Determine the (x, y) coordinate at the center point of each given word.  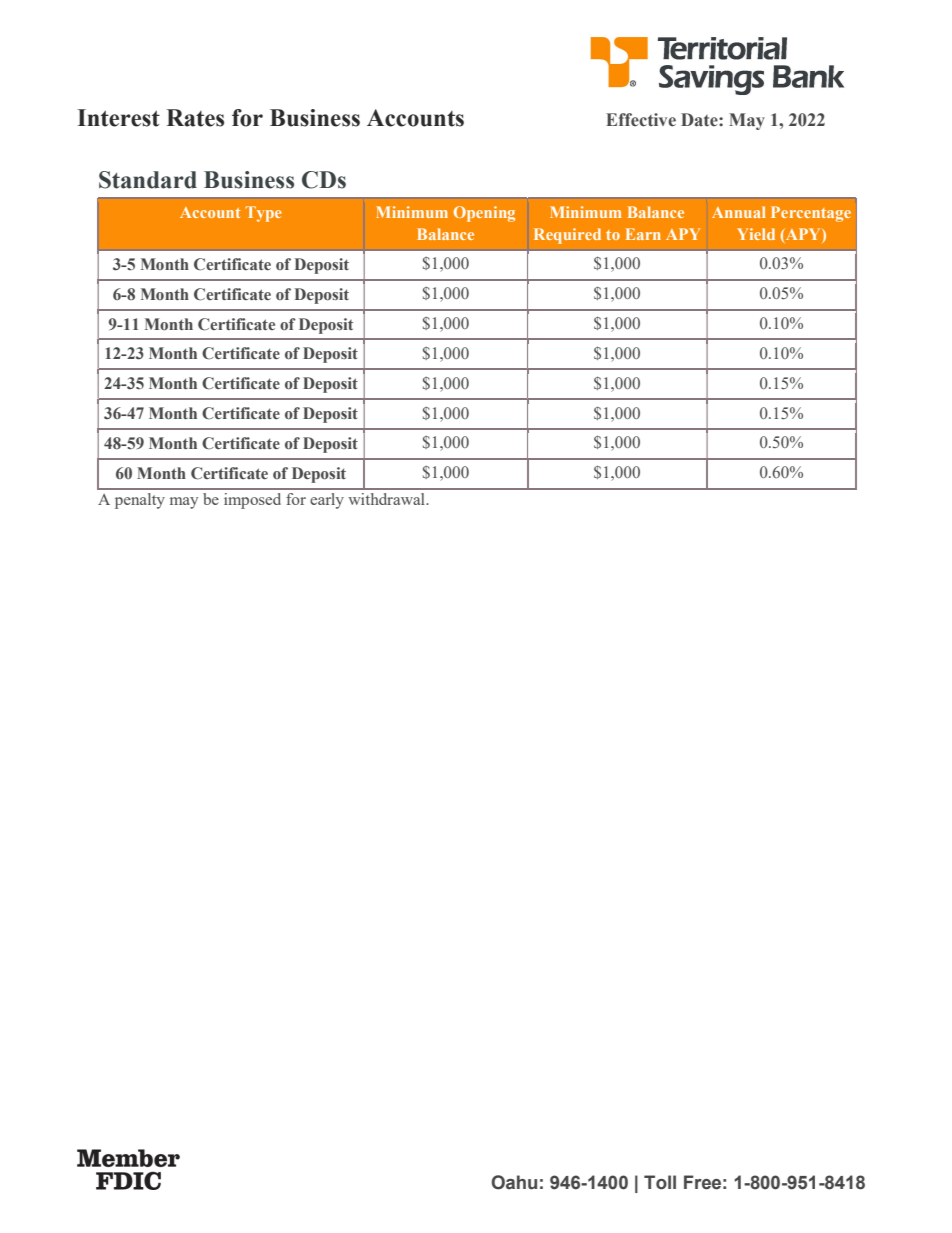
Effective (641, 120)
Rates (195, 118)
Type (263, 214)
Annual (739, 212)
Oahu (514, 1182)
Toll (660, 1182)
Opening (484, 214)
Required (567, 236)
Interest (118, 118)
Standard (148, 180)
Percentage (811, 214)
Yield (756, 234)
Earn (643, 234)
